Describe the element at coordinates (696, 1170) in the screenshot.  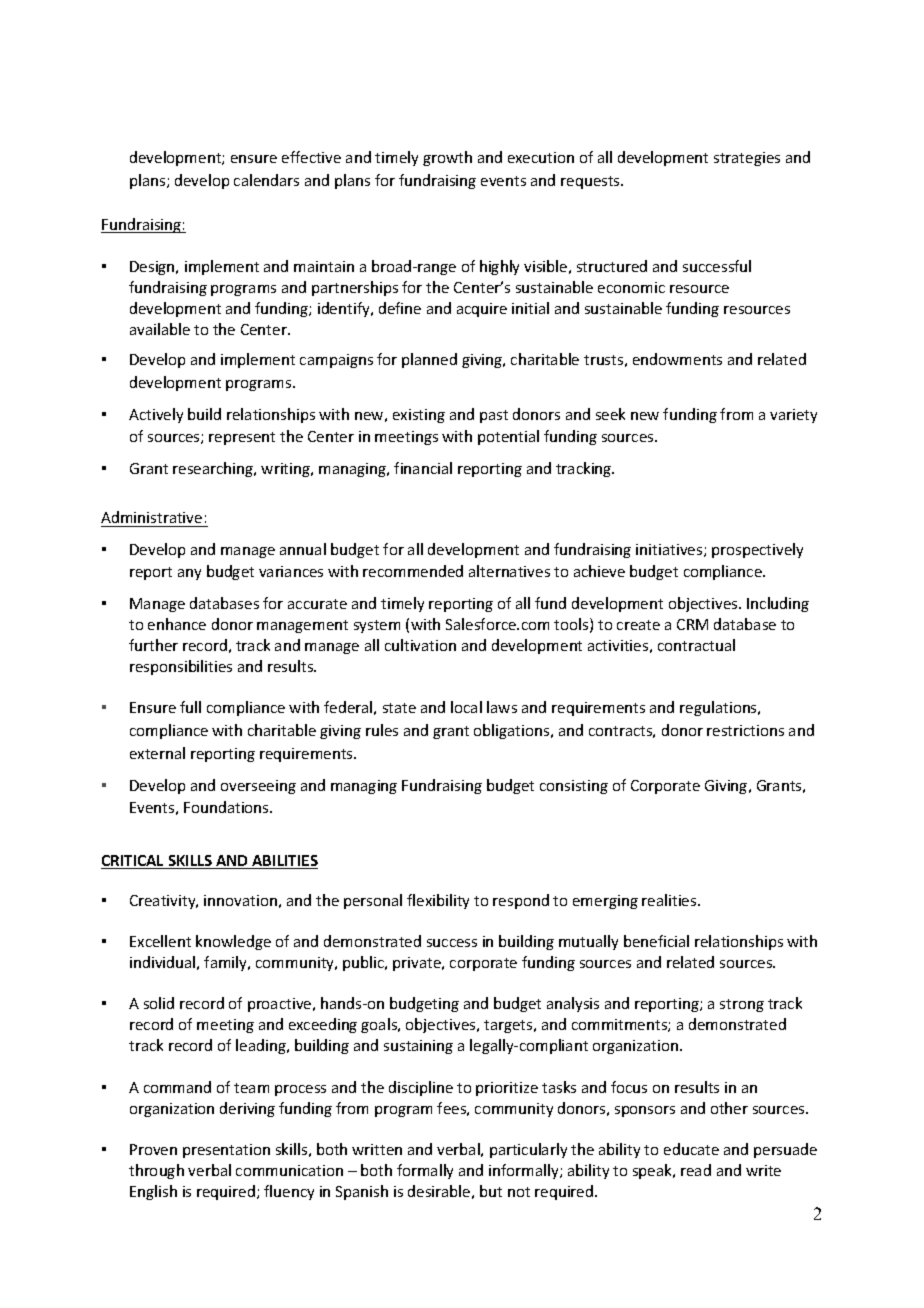
I see `read` at that location.
